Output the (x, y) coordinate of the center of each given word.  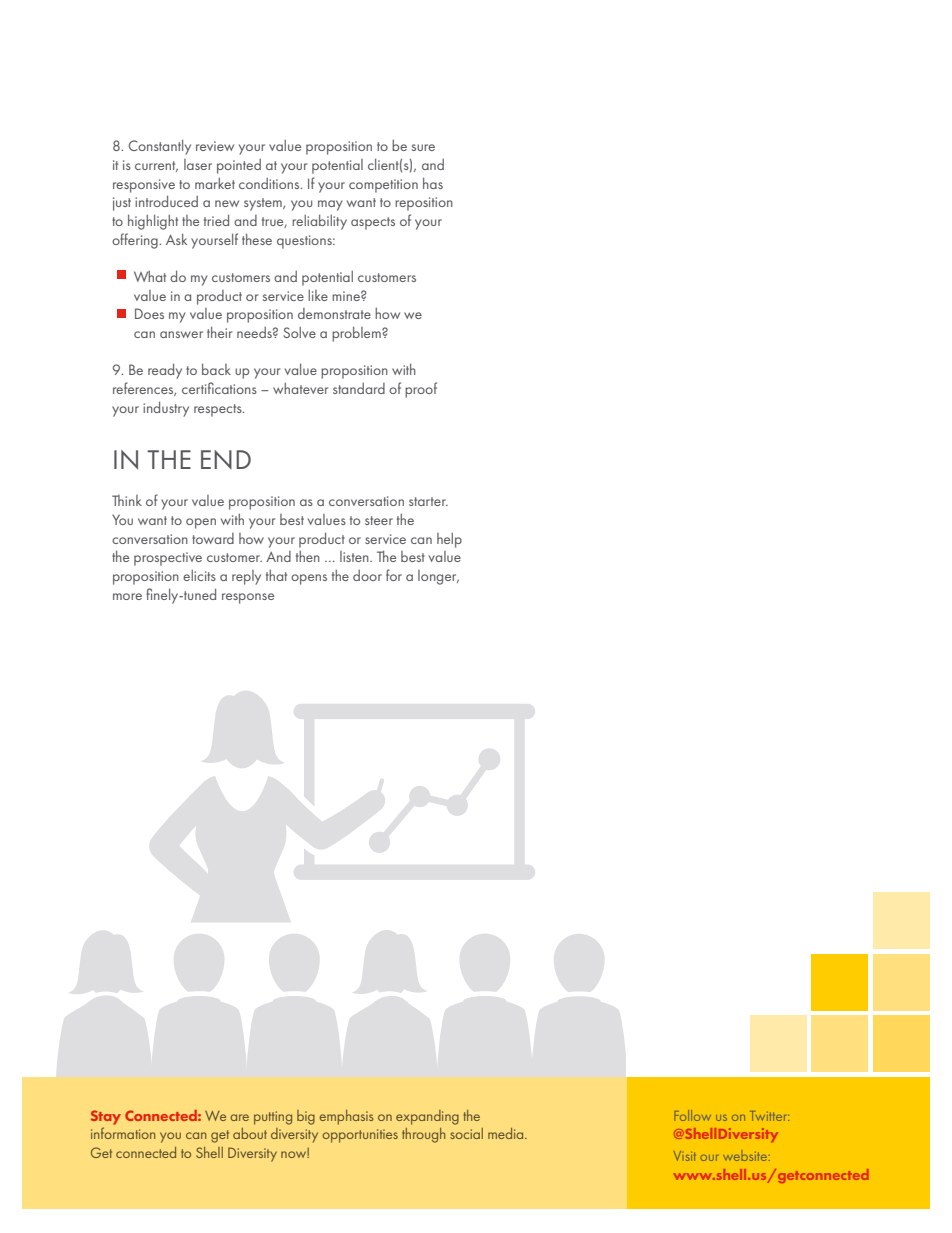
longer (438, 577)
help (449, 540)
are (239, 1117)
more (127, 596)
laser (198, 164)
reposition (424, 204)
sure (423, 147)
